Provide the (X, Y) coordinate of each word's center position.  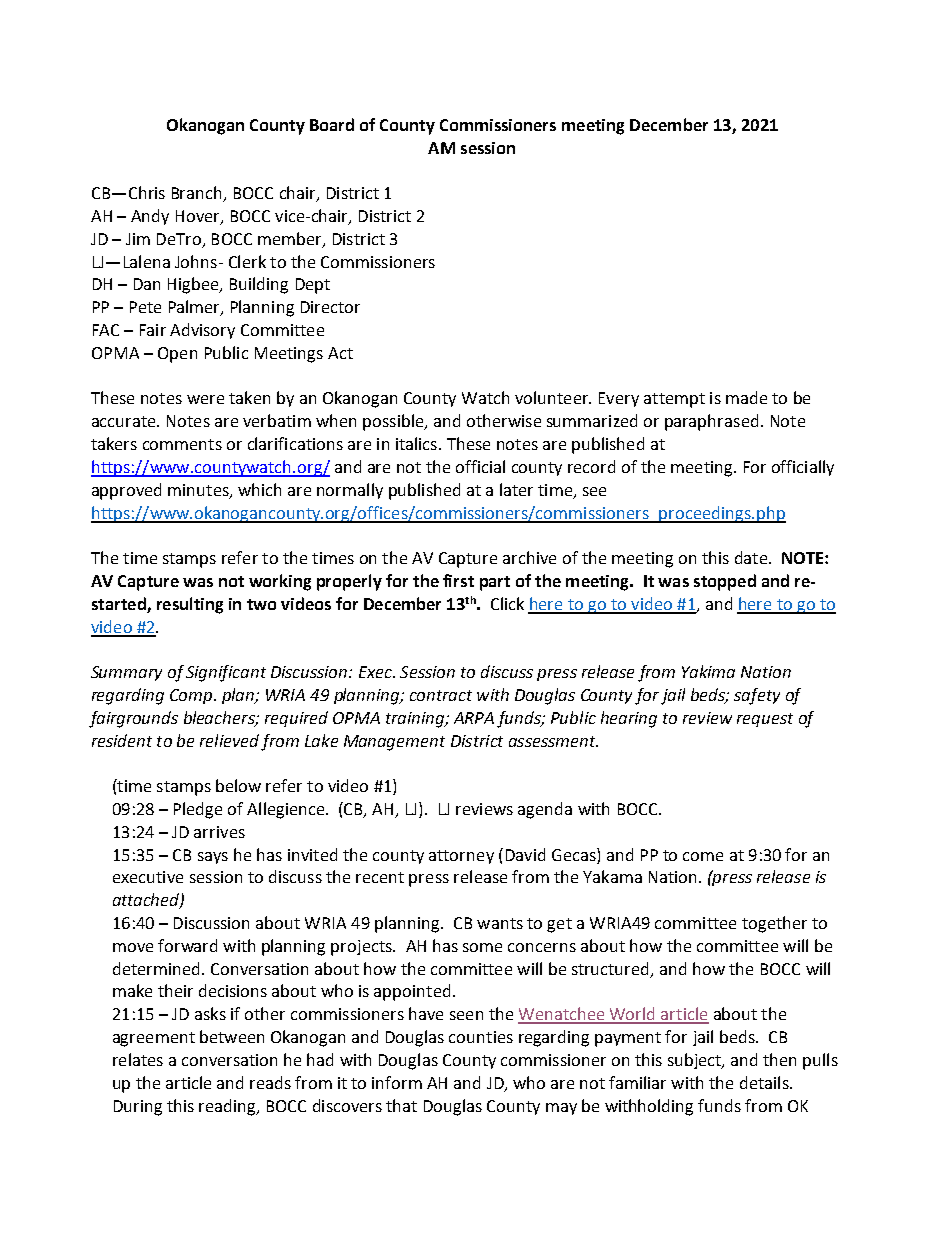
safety (757, 696)
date (752, 557)
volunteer (553, 397)
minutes (199, 491)
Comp (192, 696)
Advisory (202, 331)
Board (332, 124)
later (516, 489)
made (746, 397)
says (213, 858)
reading (228, 1107)
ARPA (474, 718)
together (774, 924)
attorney (461, 857)
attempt (674, 400)
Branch (198, 194)
